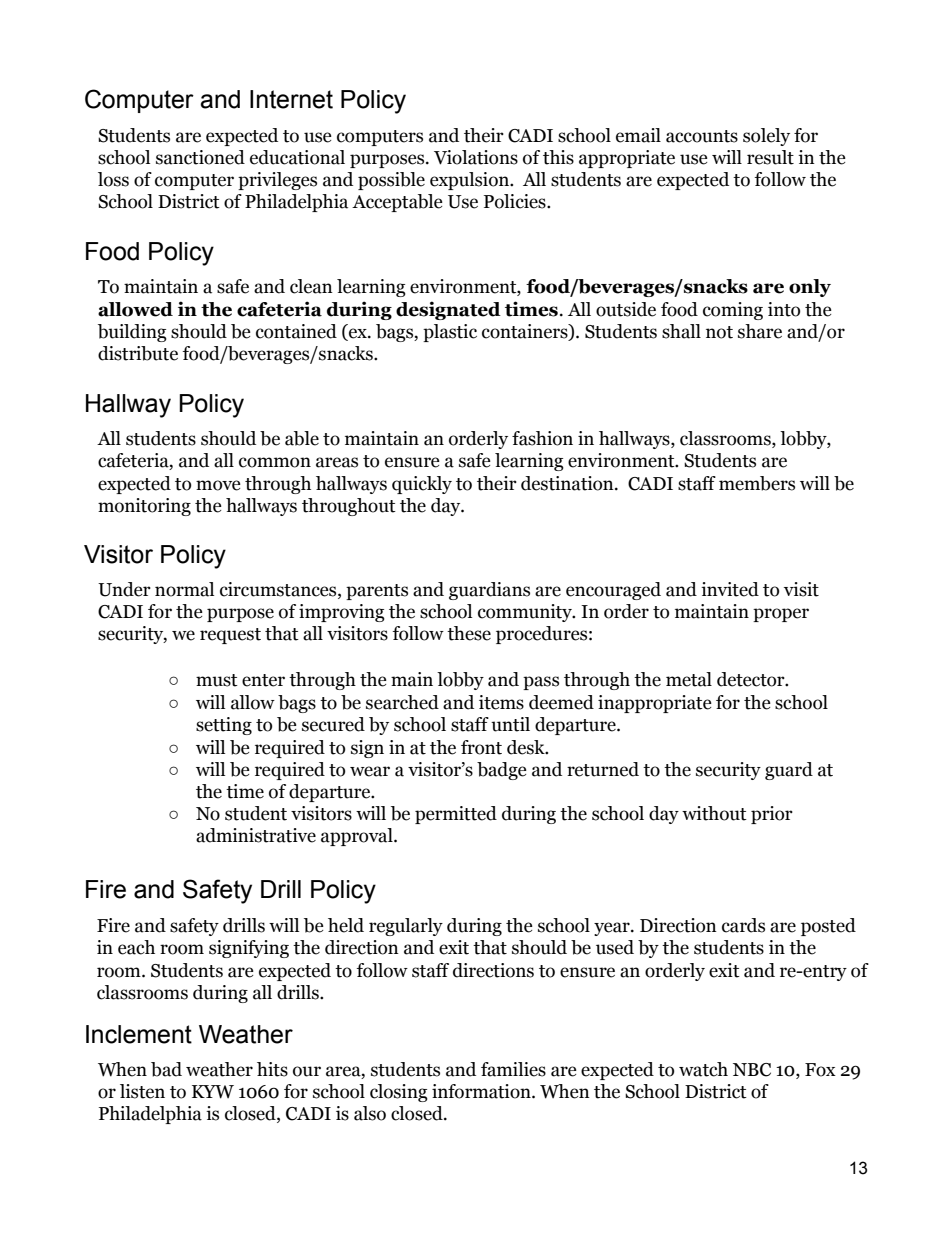 The height and width of the image is (1233, 952). Describe the element at coordinates (501, 702) in the image. I see `items` at that location.
